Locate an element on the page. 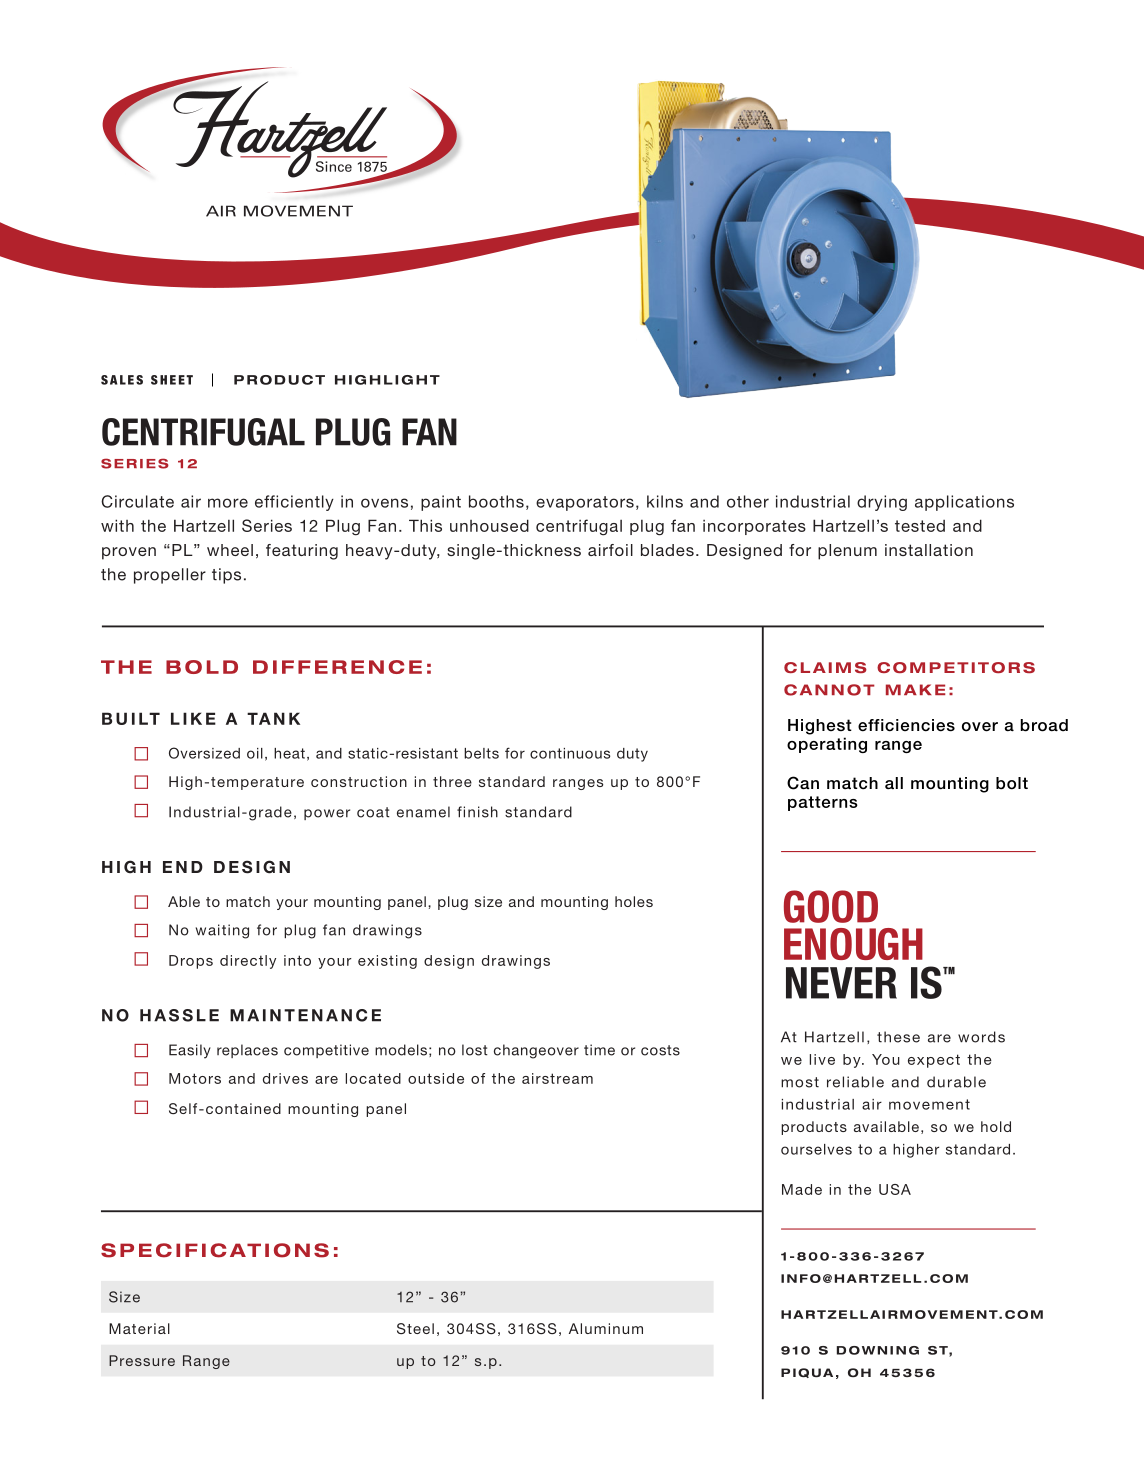  MAKE is located at coordinates (916, 689).
